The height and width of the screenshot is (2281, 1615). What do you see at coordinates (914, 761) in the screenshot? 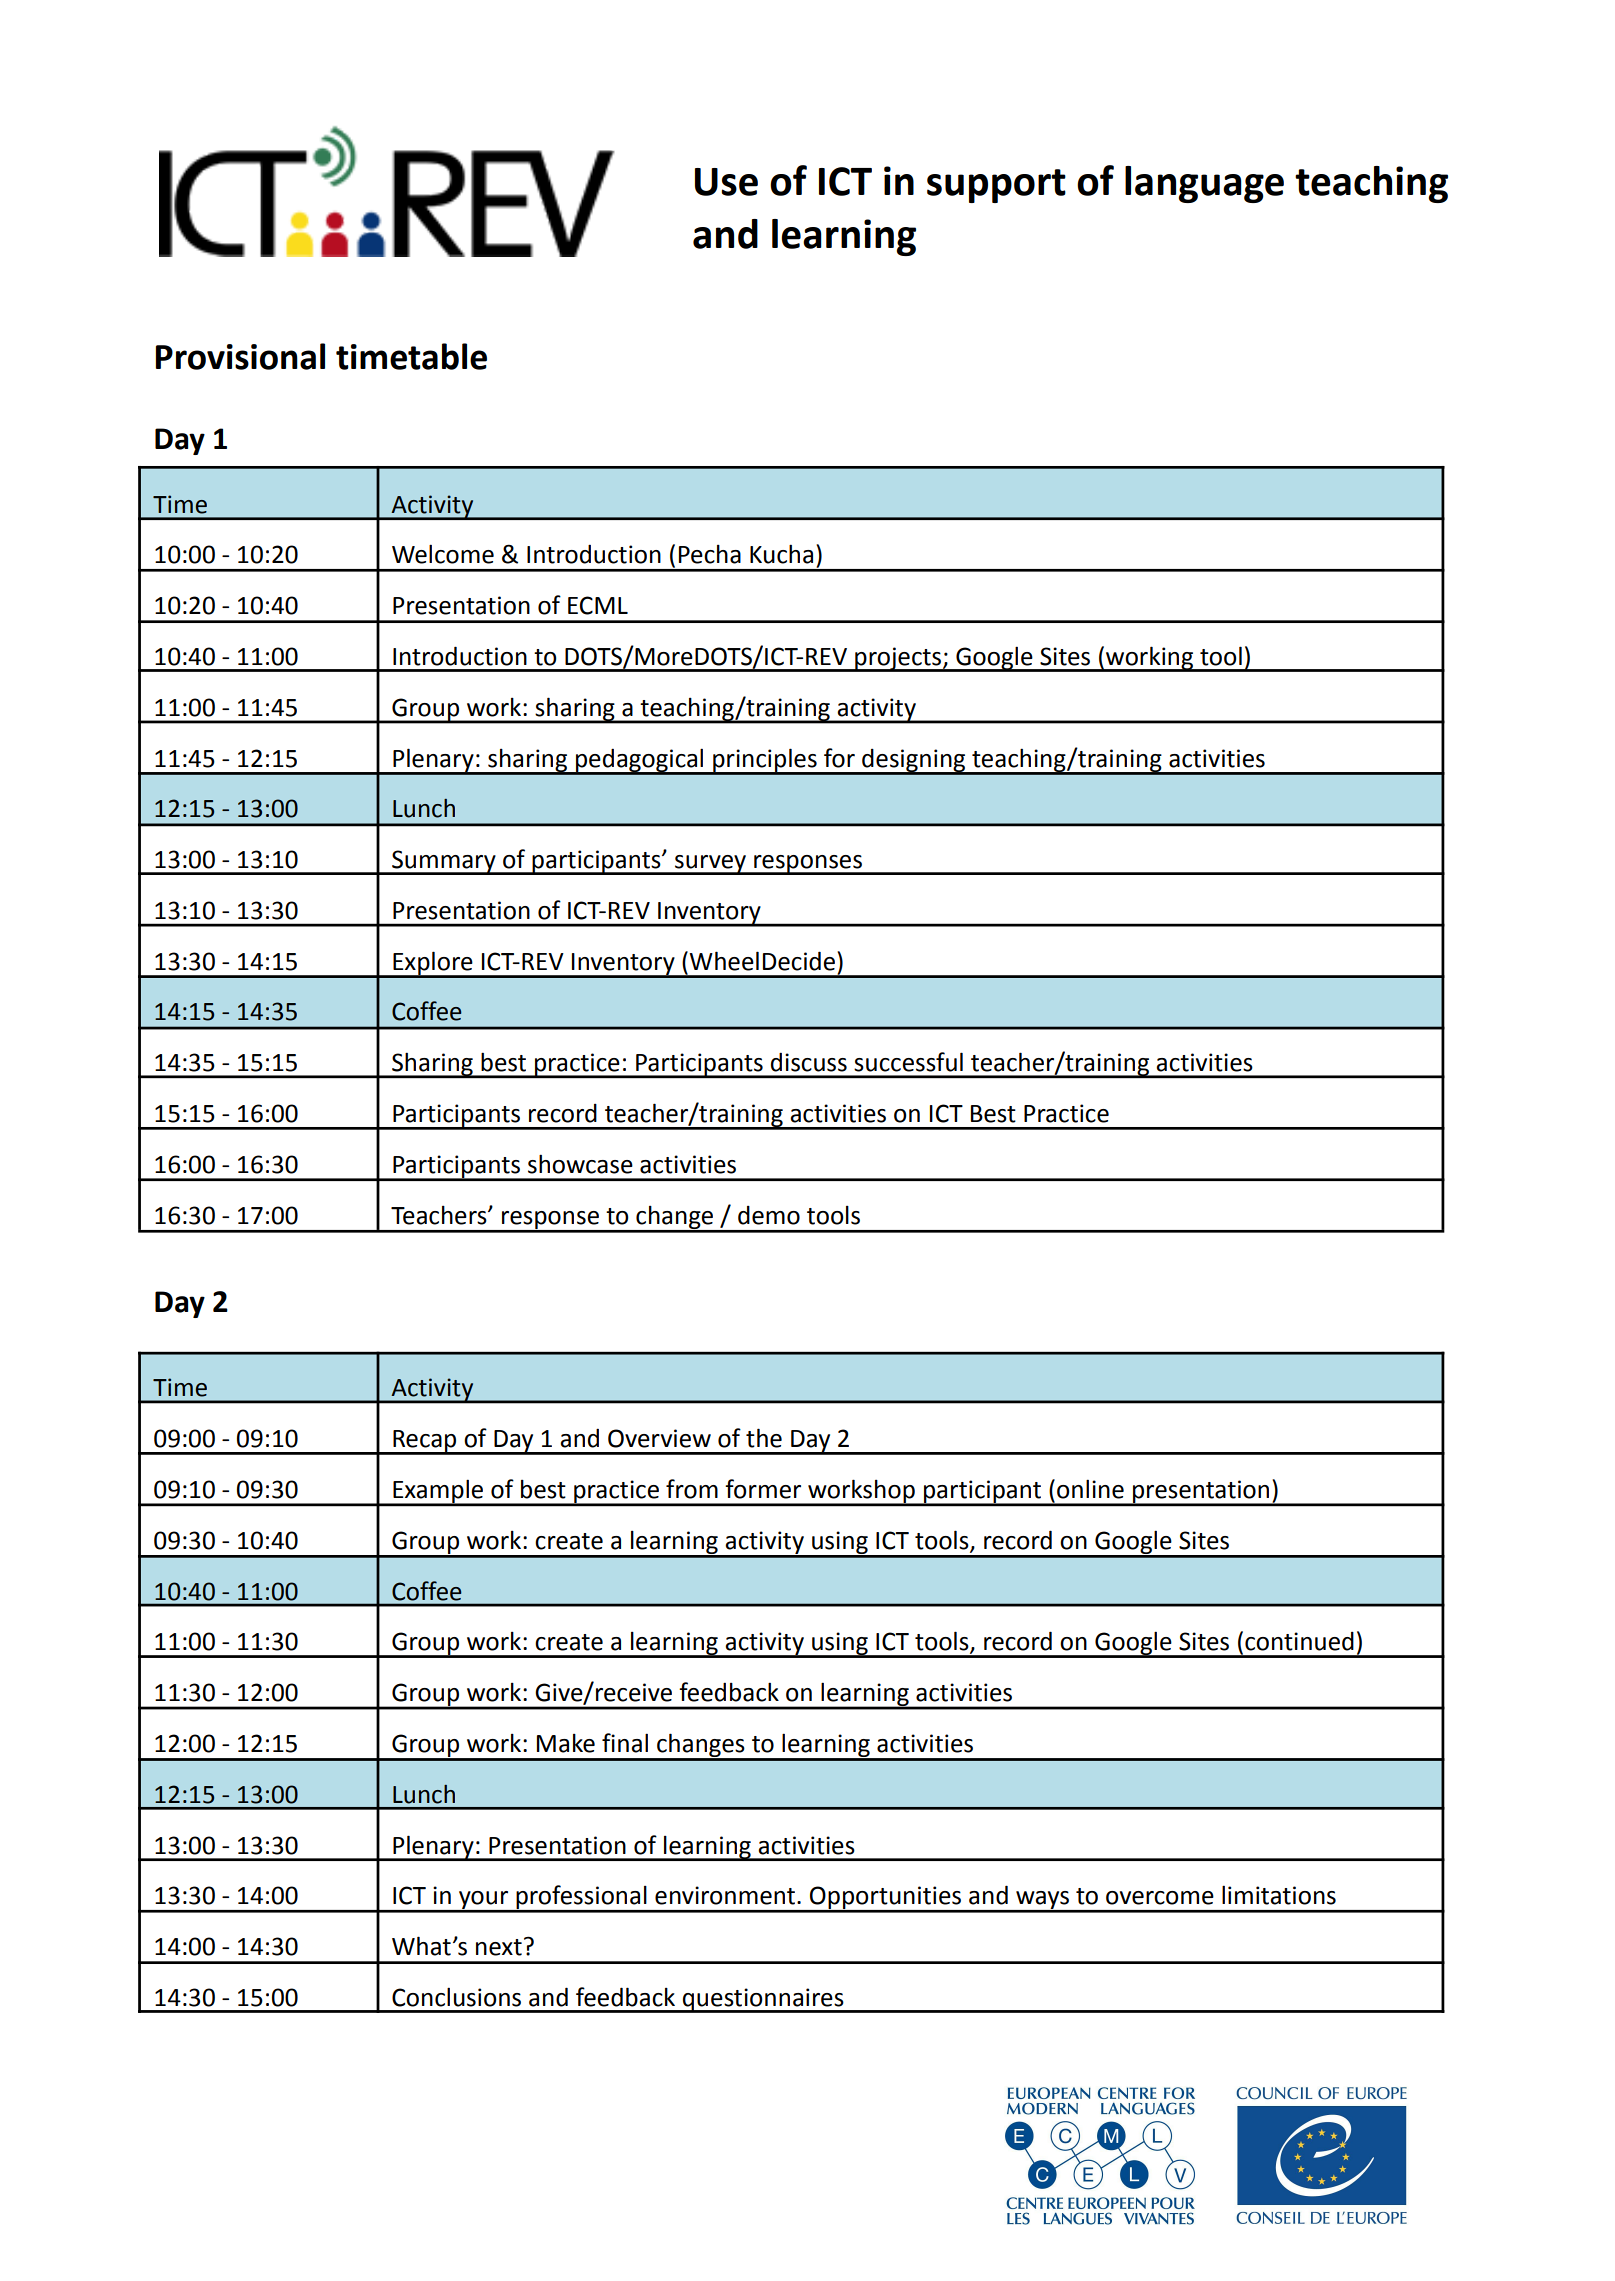
I see `designing` at bounding box center [914, 761].
